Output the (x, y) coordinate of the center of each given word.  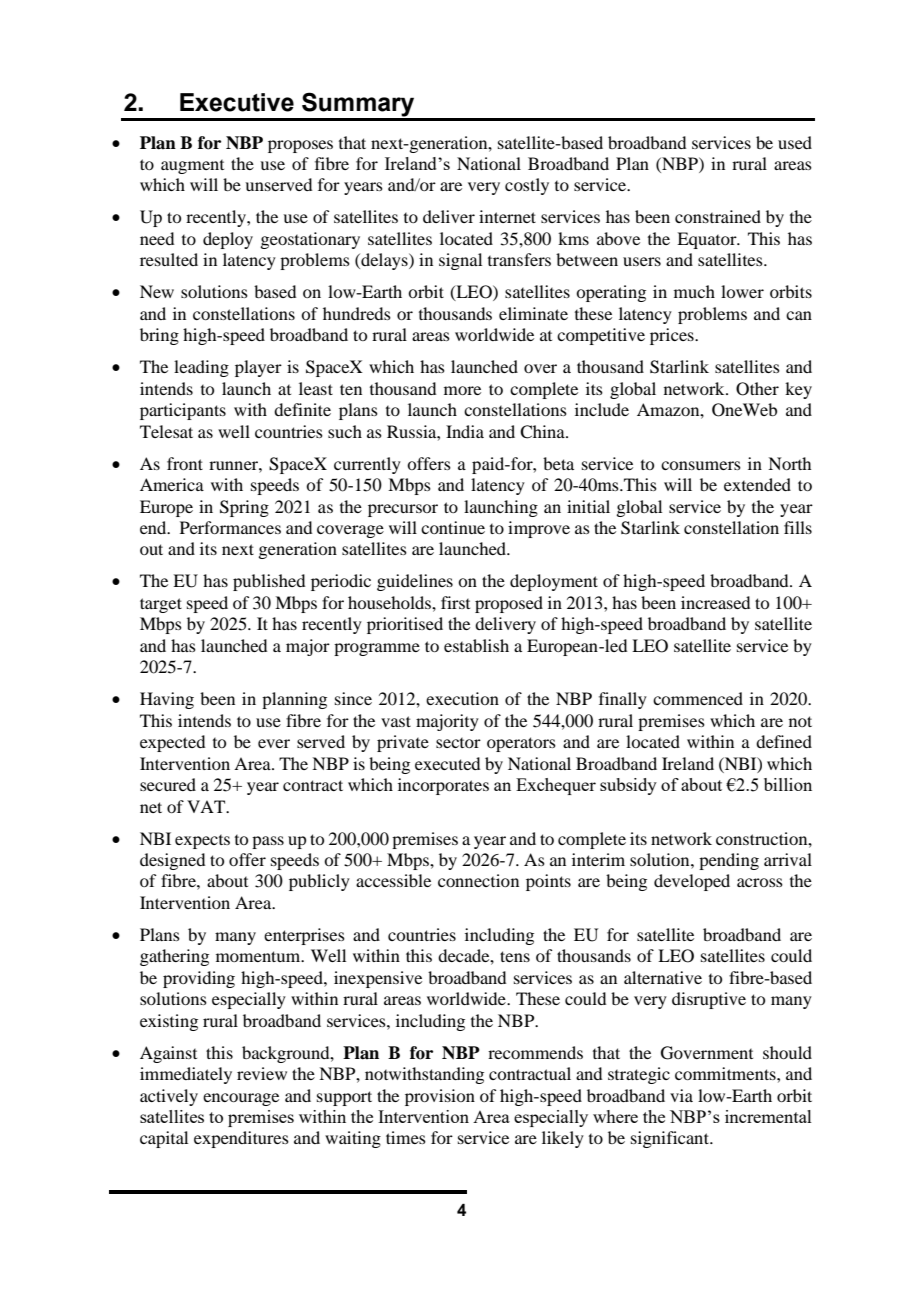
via (681, 1095)
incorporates (443, 786)
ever (274, 743)
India (465, 431)
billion (788, 784)
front (185, 463)
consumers (701, 465)
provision (440, 1097)
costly (527, 186)
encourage (241, 1099)
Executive (237, 102)
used (795, 142)
